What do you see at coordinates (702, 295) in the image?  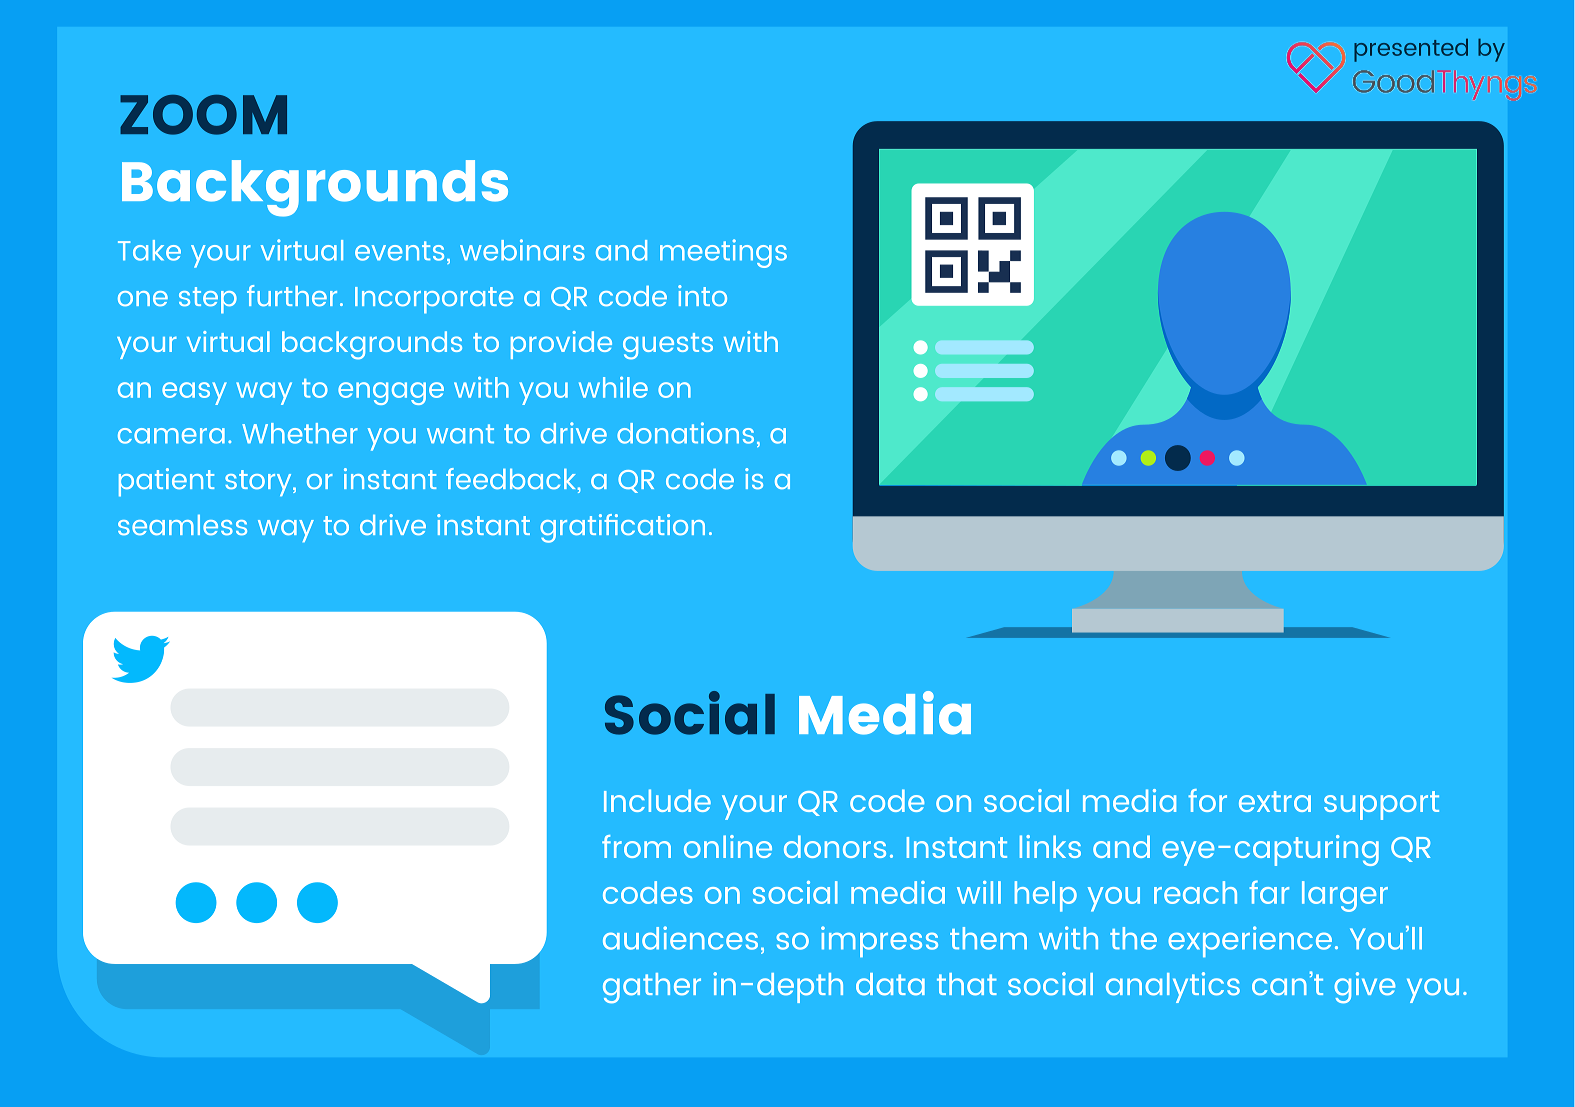 I see `into` at bounding box center [702, 295].
